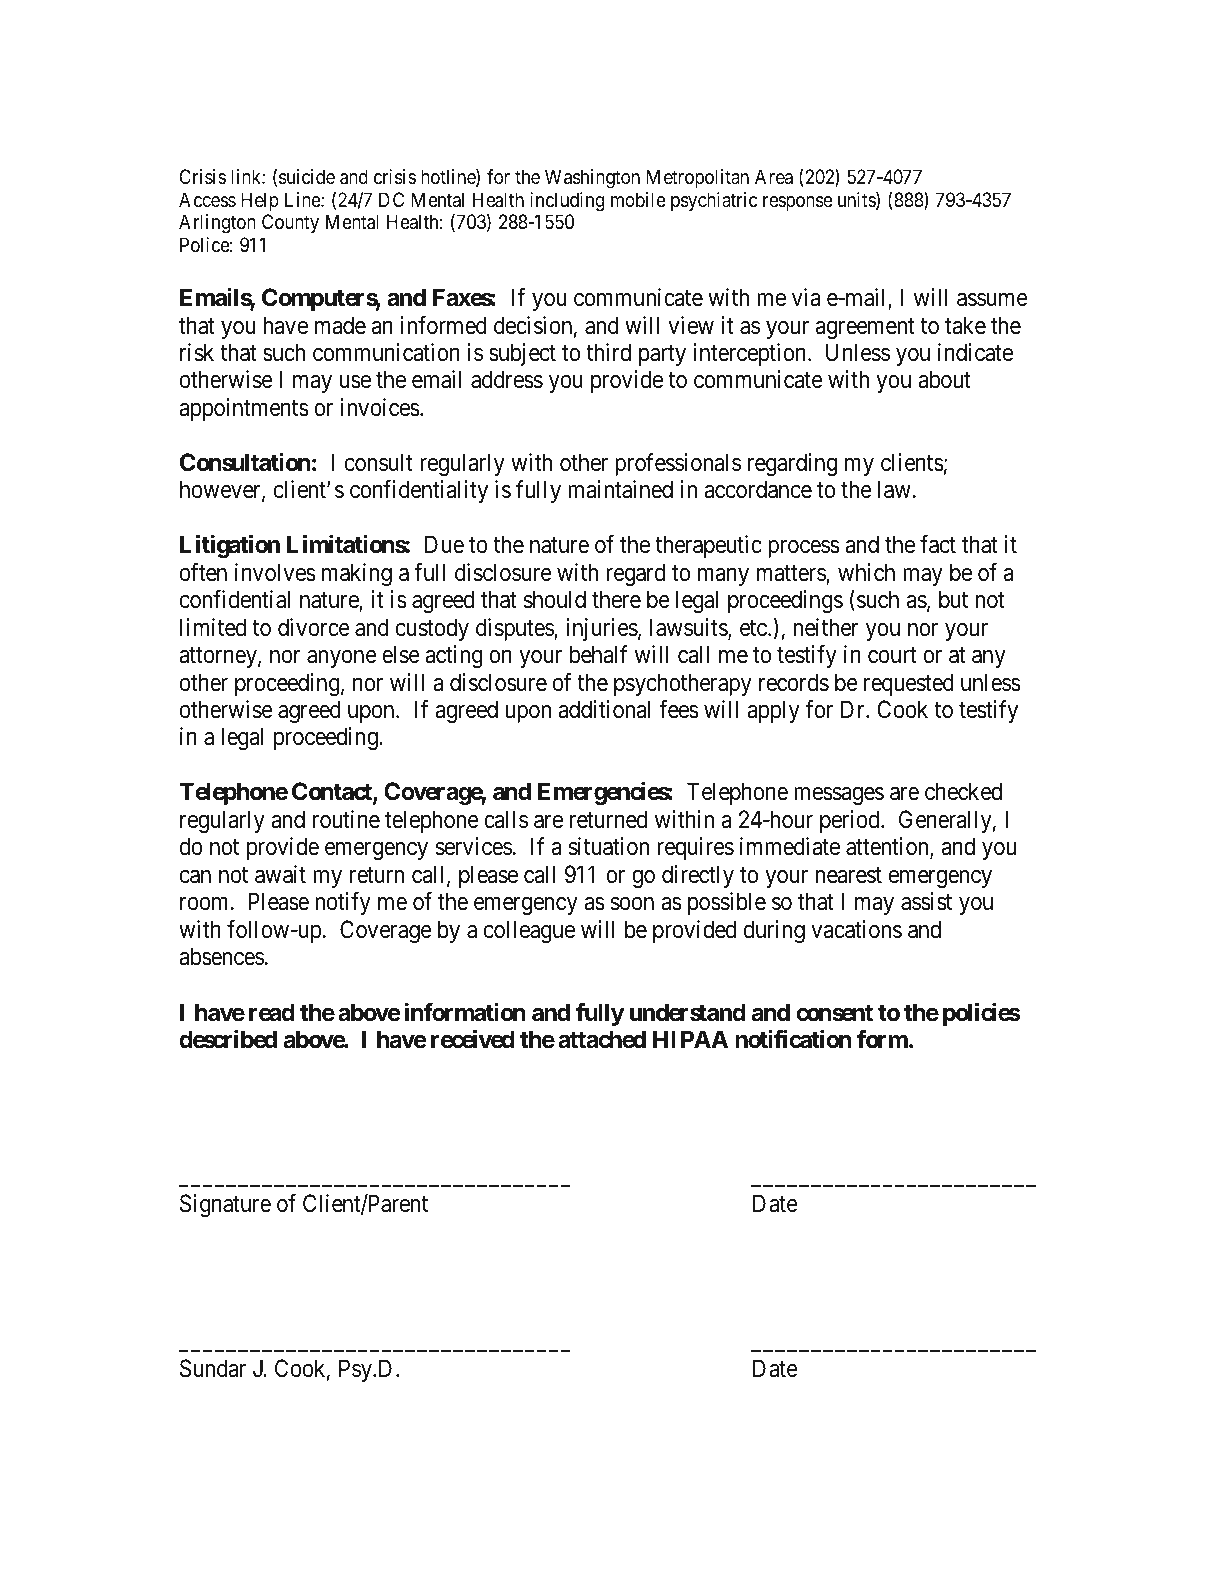  I want to click on response, so click(797, 203).
